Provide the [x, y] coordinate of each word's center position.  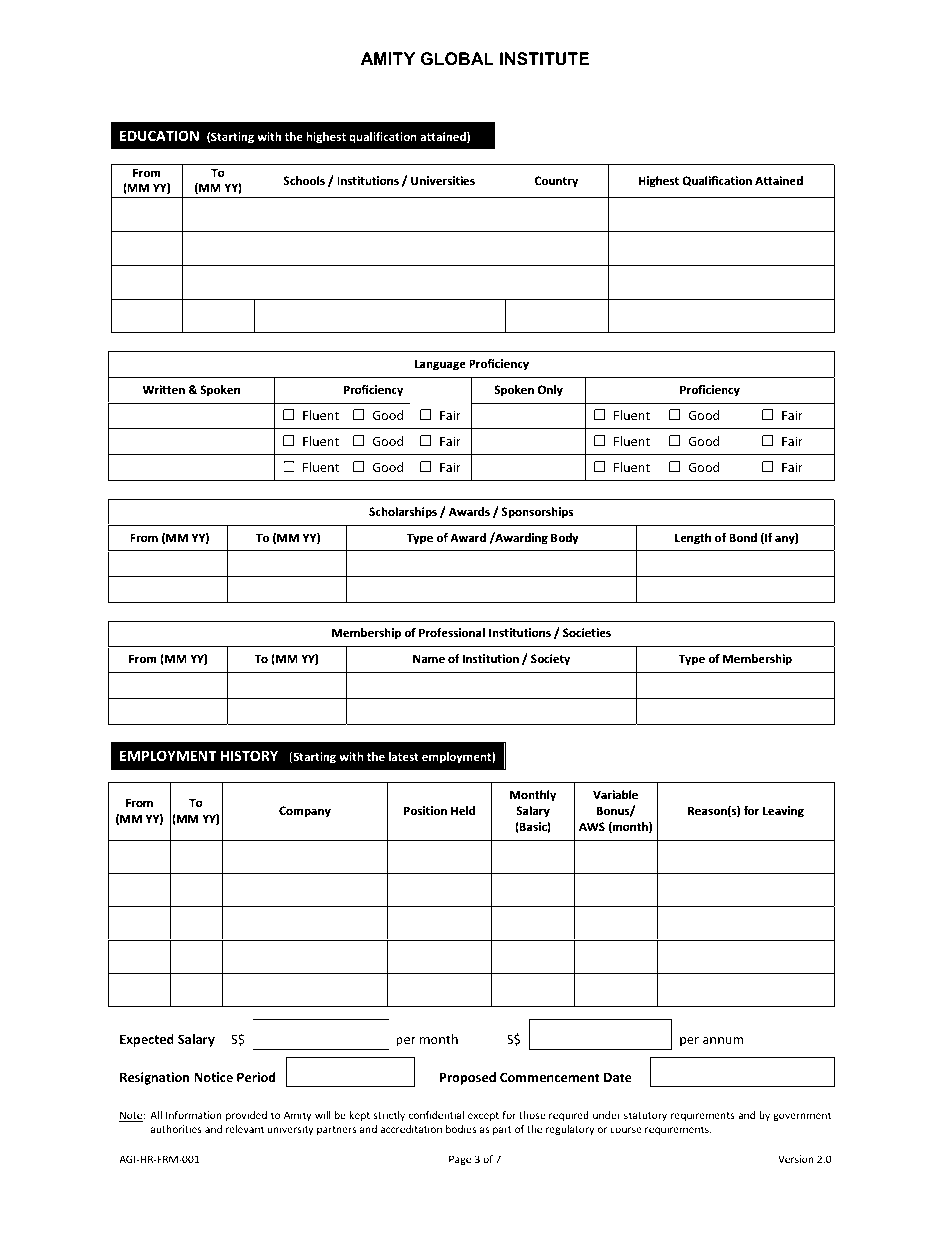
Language [440, 365]
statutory [645, 1116]
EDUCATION [159, 135]
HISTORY [249, 755]
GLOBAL [457, 59]
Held [463, 810]
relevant [245, 1129]
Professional [452, 632]
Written [164, 389]
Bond [743, 537]
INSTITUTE [544, 59]
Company [305, 812]
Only [550, 391]
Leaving [783, 812]
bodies [461, 1129]
